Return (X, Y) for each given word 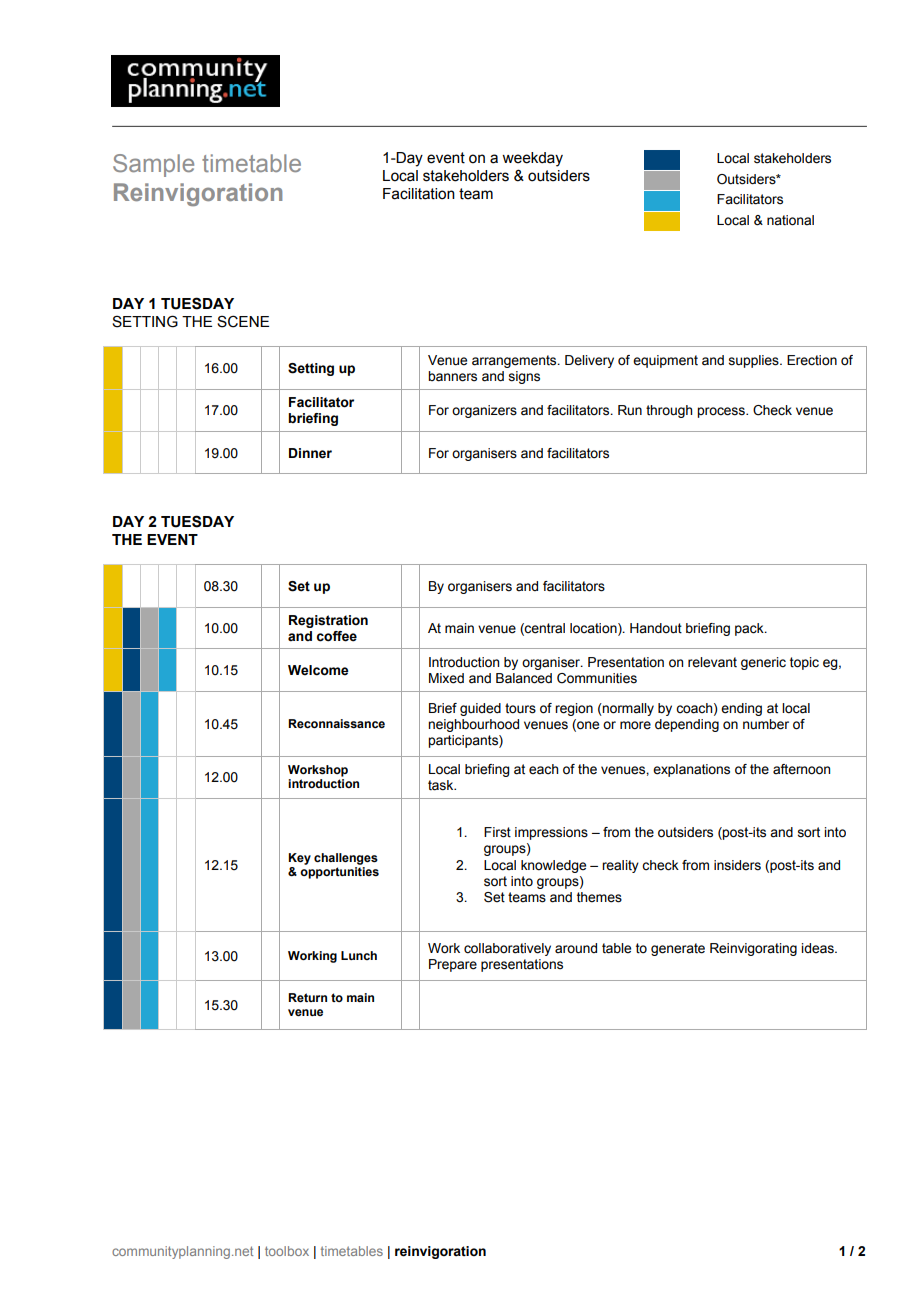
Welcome (318, 670)
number (766, 724)
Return (307, 997)
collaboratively (507, 949)
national (790, 220)
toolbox (287, 1251)
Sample (153, 165)
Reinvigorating (753, 949)
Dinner (310, 453)
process (722, 412)
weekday (532, 159)
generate (678, 949)
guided (480, 709)
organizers (484, 411)
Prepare (453, 965)
